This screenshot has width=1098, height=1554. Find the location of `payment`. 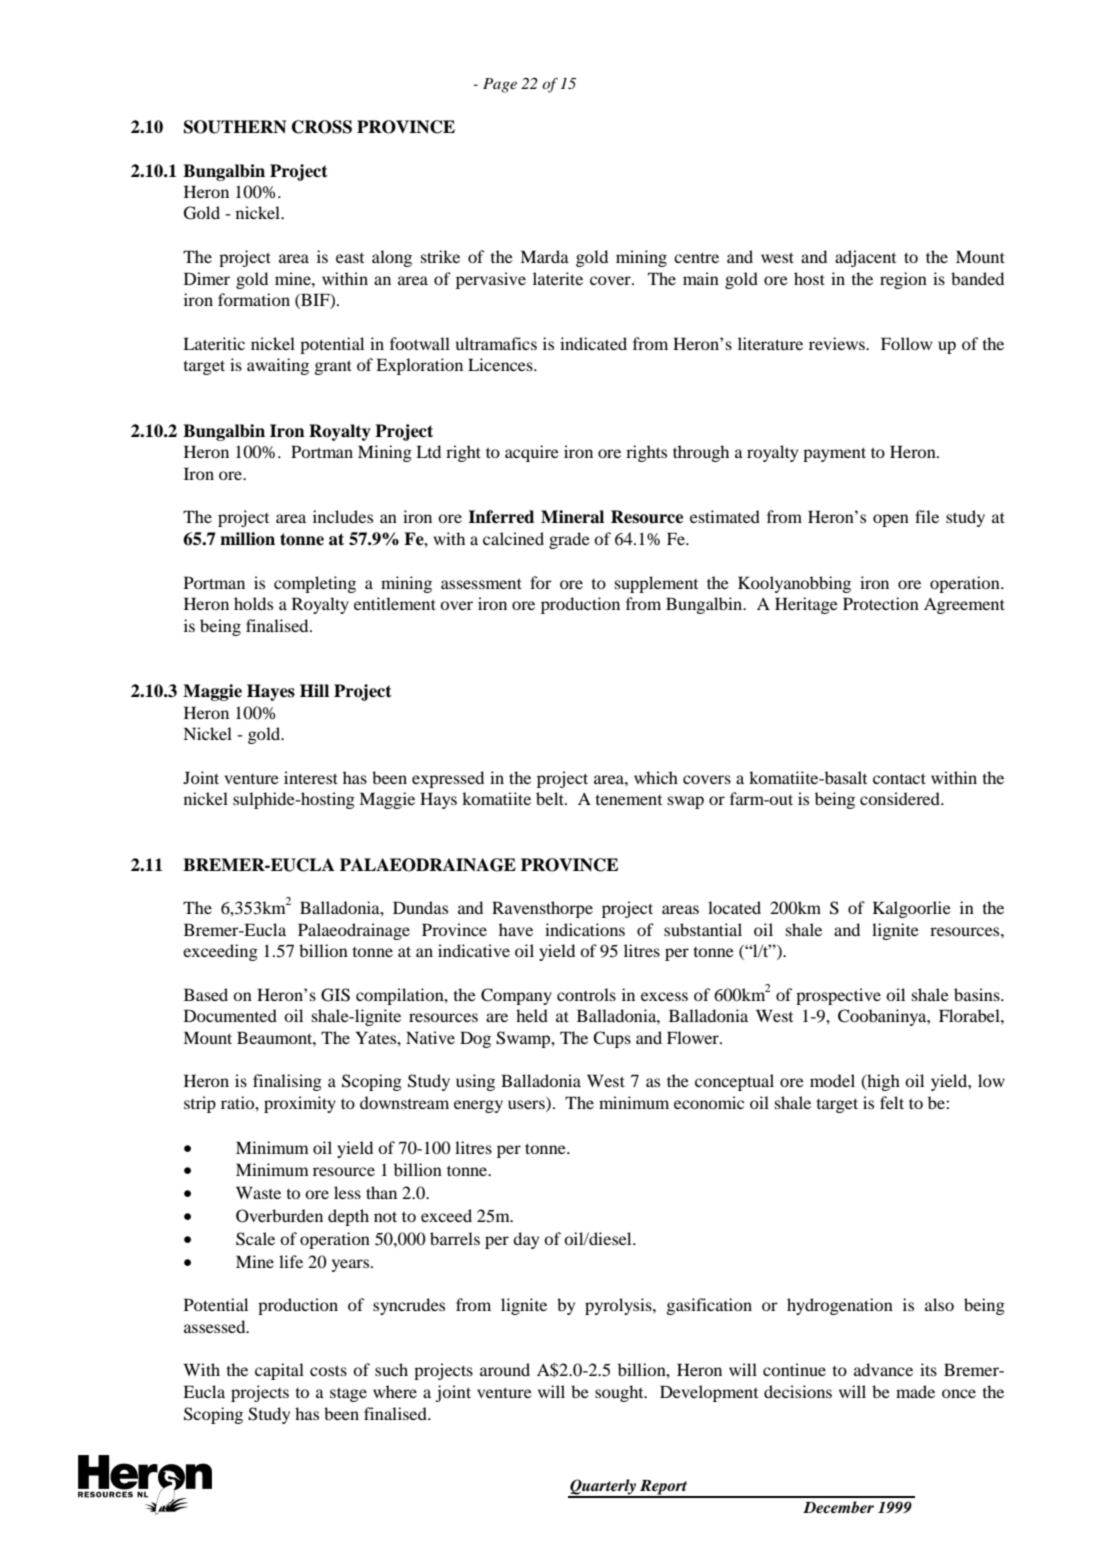

payment is located at coordinates (834, 454).
